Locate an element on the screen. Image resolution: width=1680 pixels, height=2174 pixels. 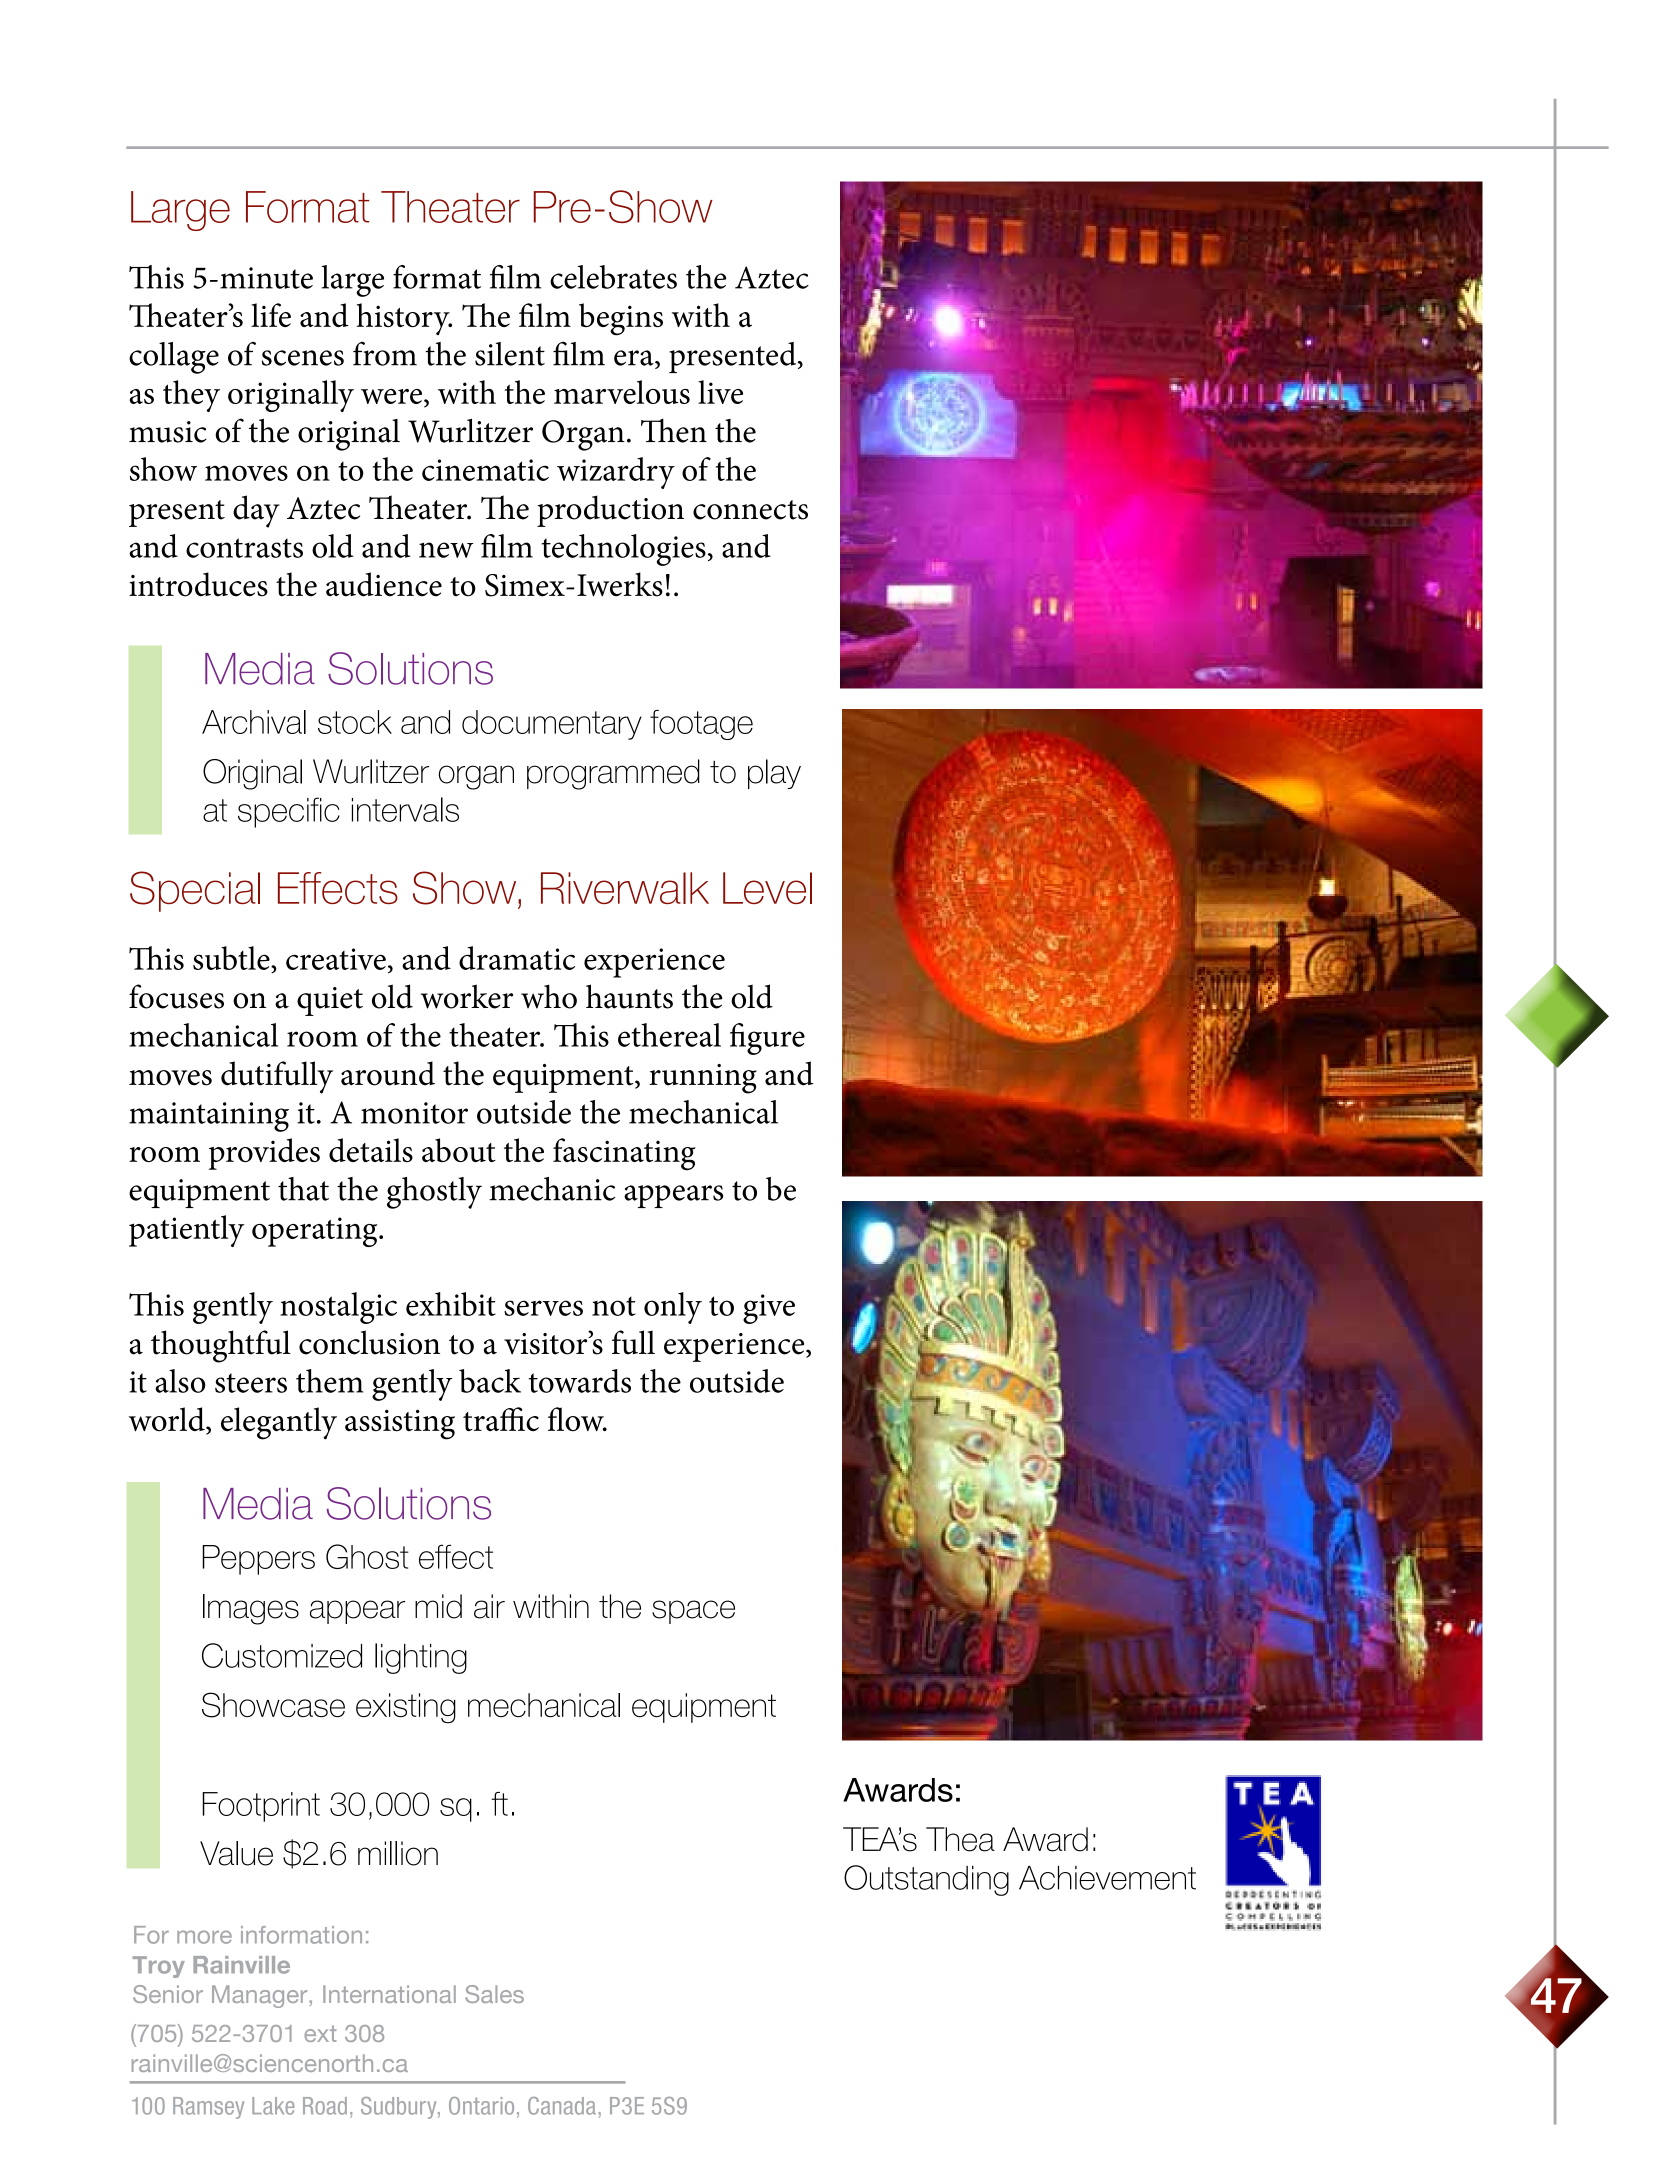
Outstanding is located at coordinates (926, 1880).
